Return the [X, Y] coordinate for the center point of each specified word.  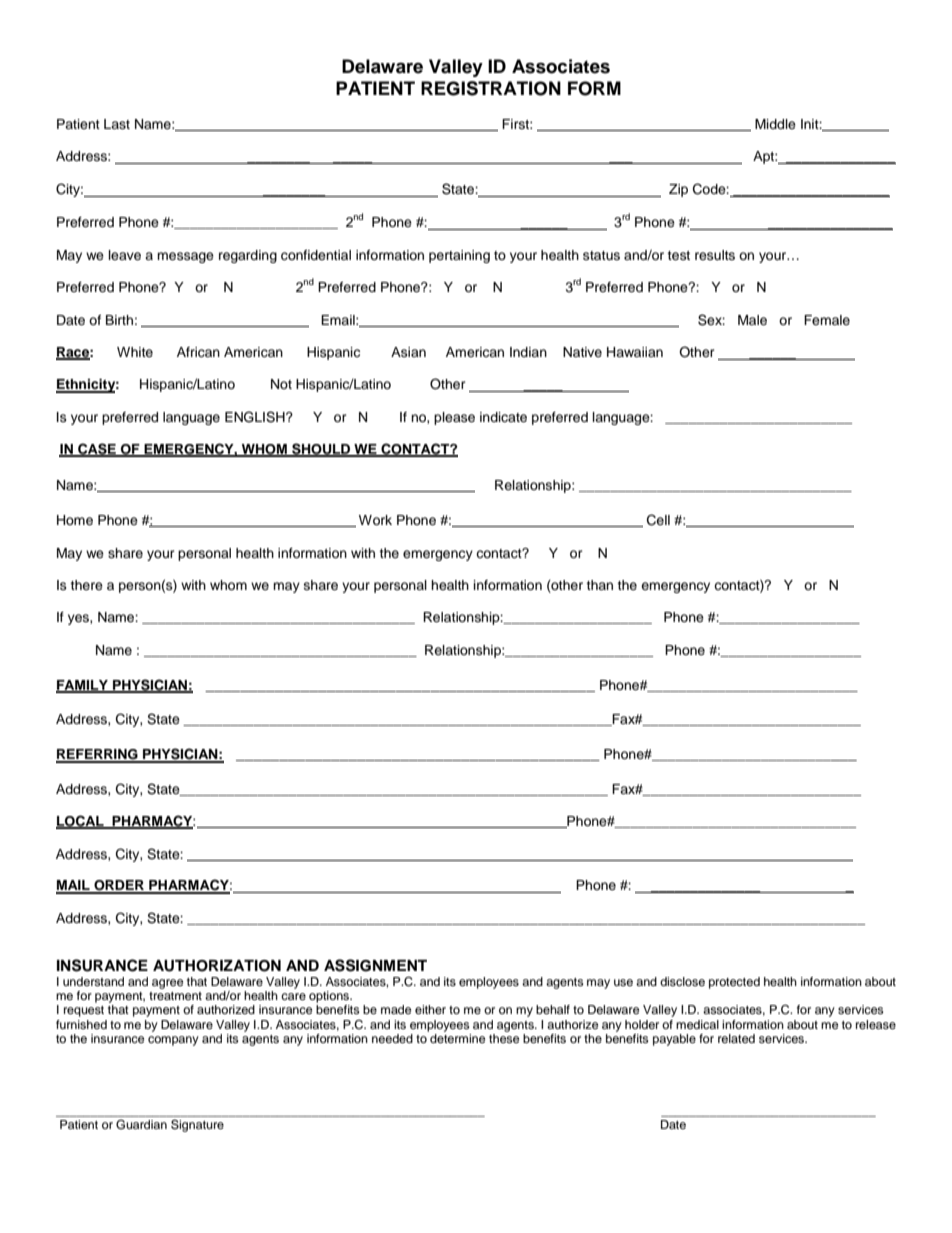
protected [734, 983]
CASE [97, 450]
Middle [775, 124]
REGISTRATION [491, 88]
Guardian [141, 1124]
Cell [658, 520]
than [599, 585]
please [454, 418]
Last [117, 124]
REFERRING [98, 755]
